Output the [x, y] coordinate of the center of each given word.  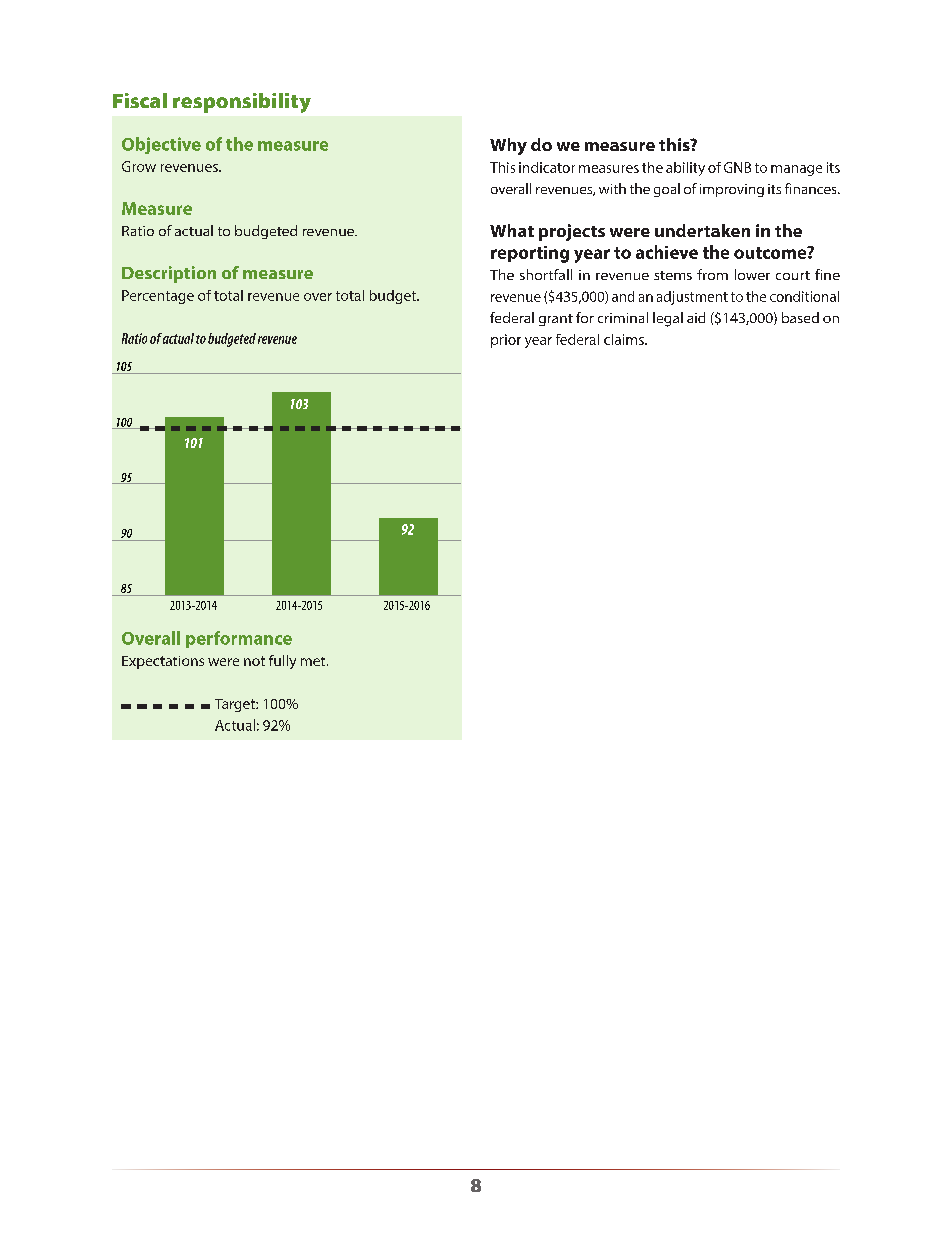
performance [239, 639]
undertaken [702, 230]
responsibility [242, 103]
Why [508, 146]
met [314, 661]
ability [685, 169]
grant [556, 320]
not [254, 661]
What [512, 230]
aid [696, 317]
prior [506, 341]
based [800, 317]
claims [625, 339]
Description [169, 274]
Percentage [158, 297]
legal [668, 319]
